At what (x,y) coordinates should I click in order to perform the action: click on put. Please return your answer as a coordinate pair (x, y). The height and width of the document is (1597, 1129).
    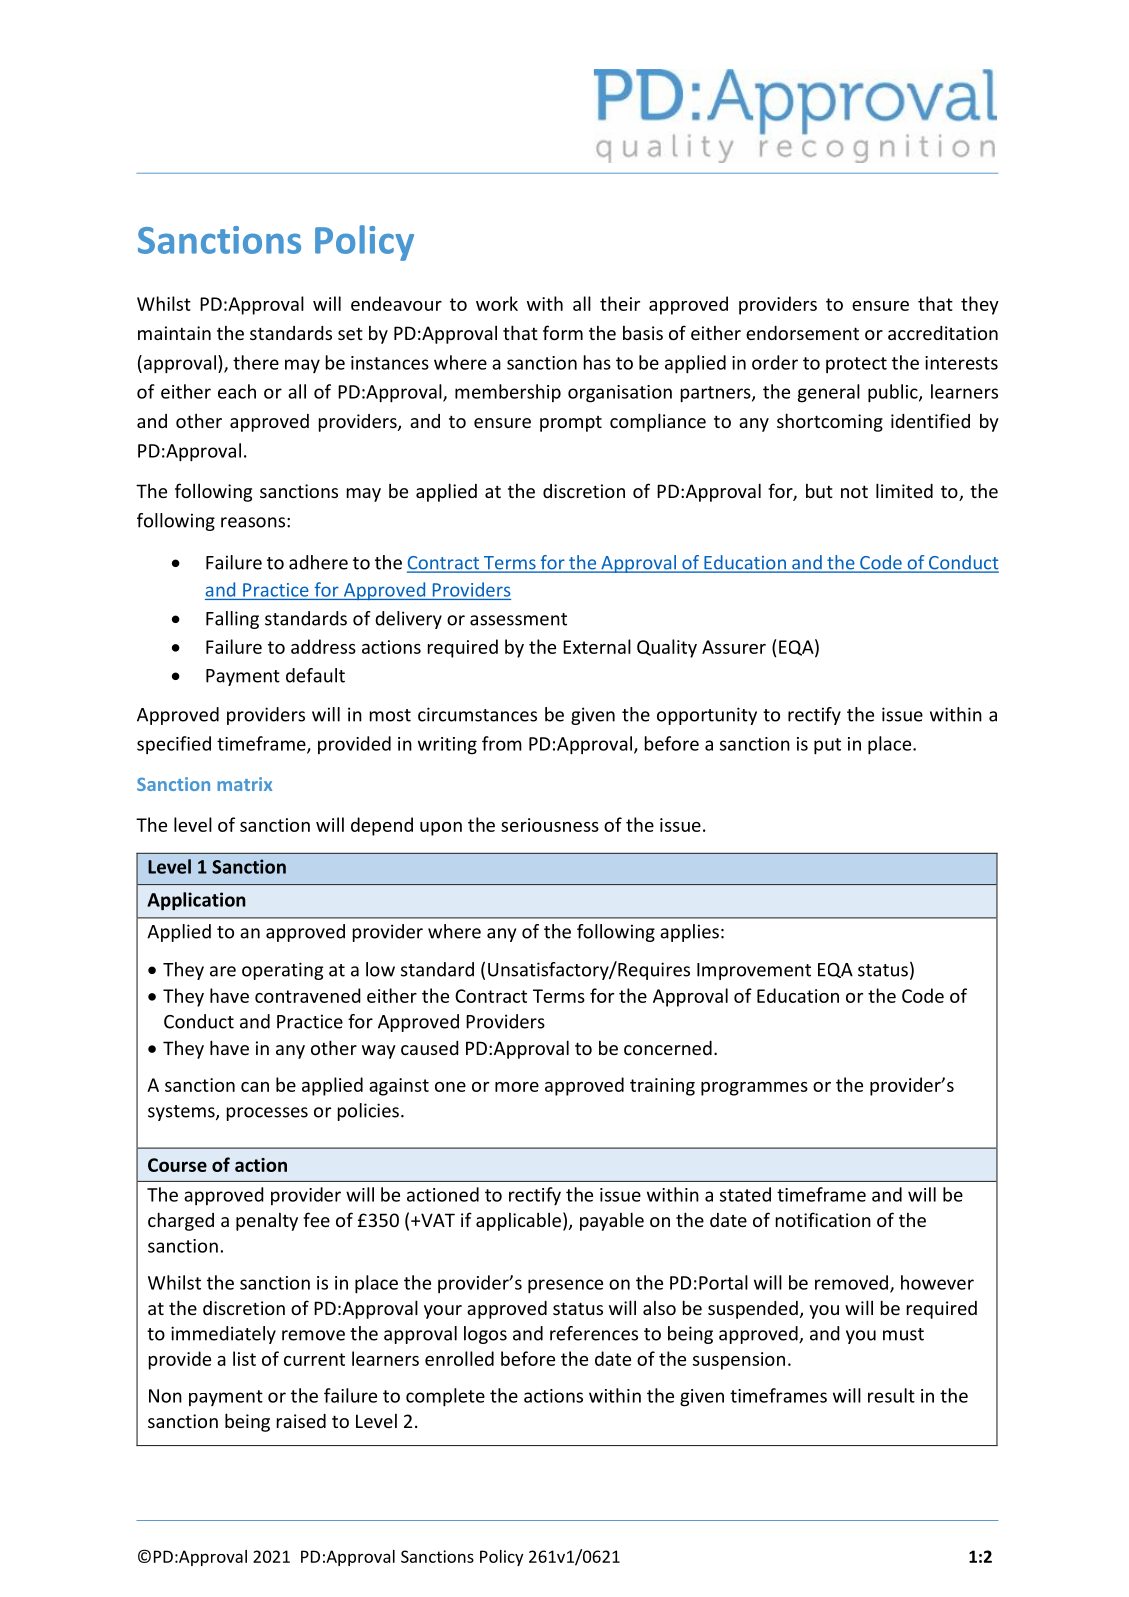
    Looking at the image, I should click on (827, 746).
